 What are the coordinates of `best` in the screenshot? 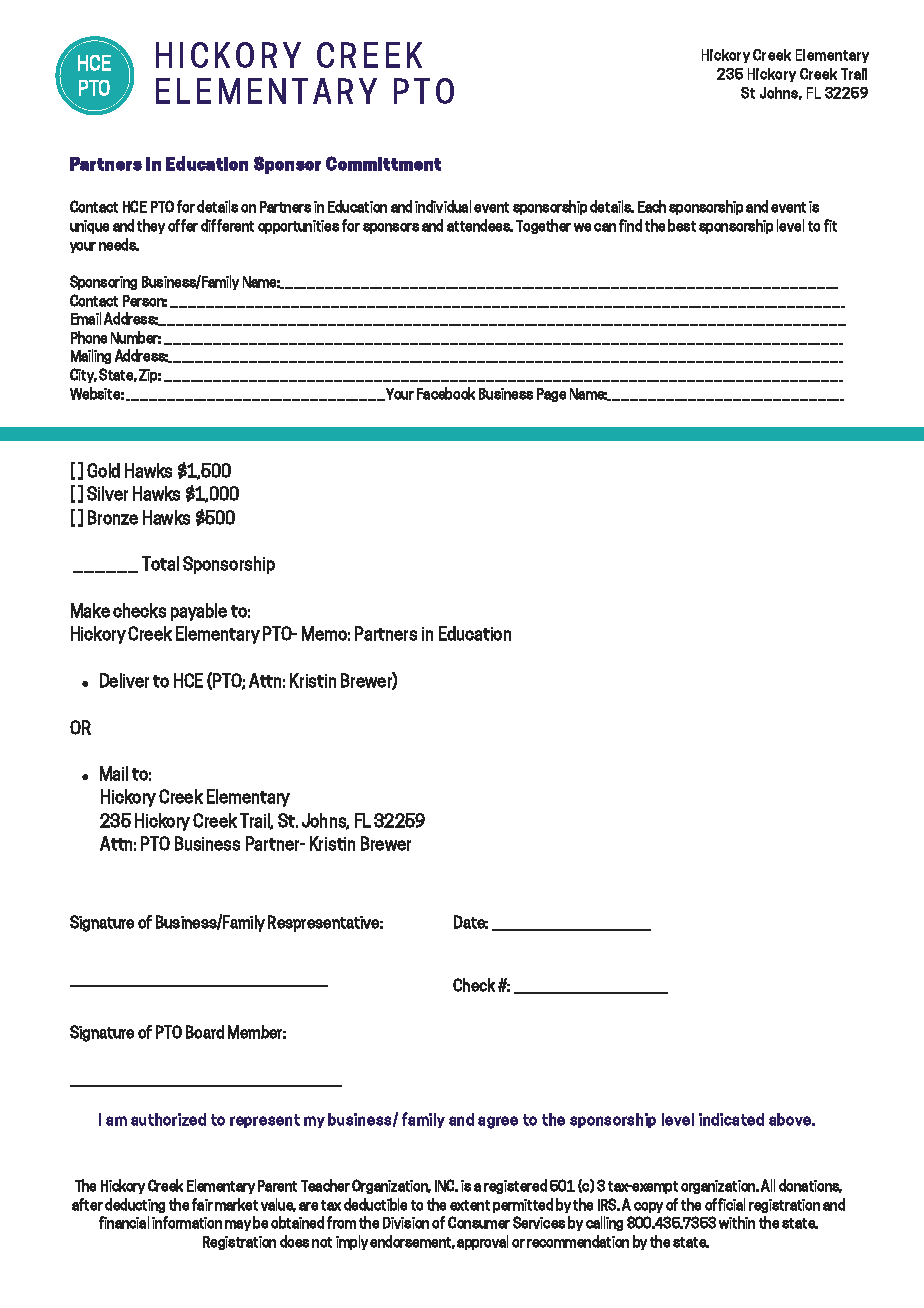 It's located at (682, 225).
